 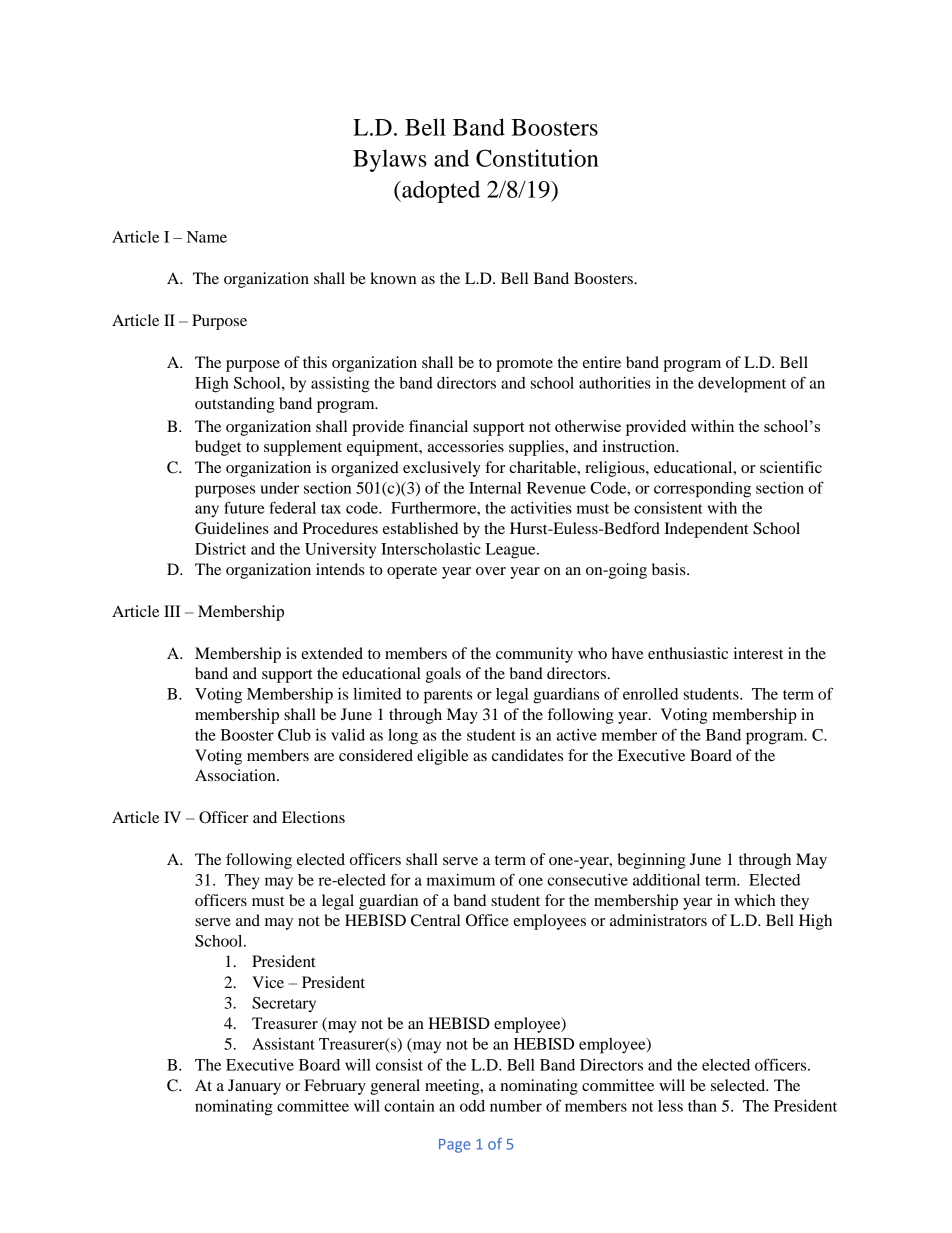 I want to click on eligible, so click(x=443, y=757).
